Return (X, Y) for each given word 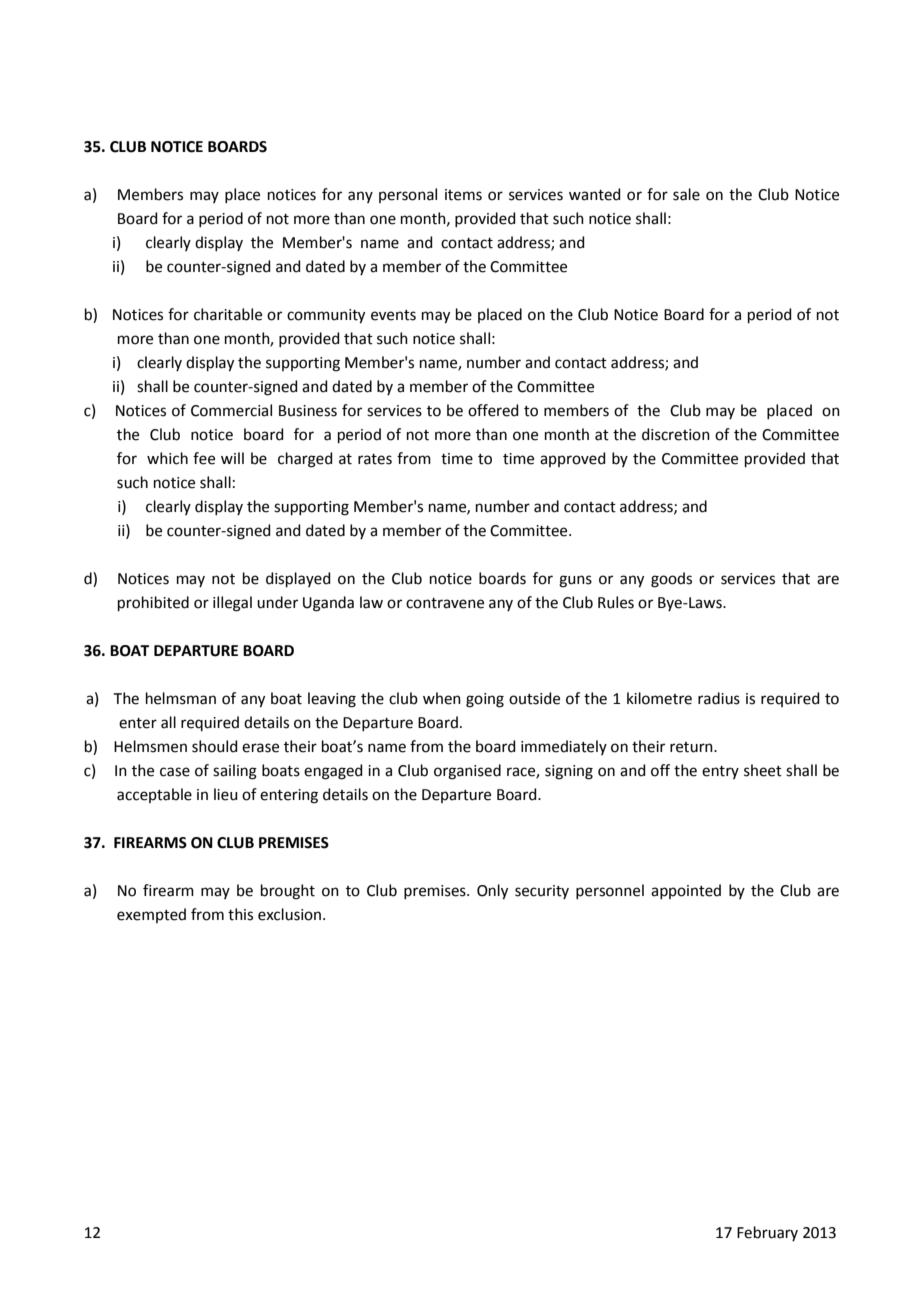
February (767, 1233)
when (442, 698)
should (215, 746)
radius (719, 698)
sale (686, 194)
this (240, 914)
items (463, 195)
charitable (228, 314)
